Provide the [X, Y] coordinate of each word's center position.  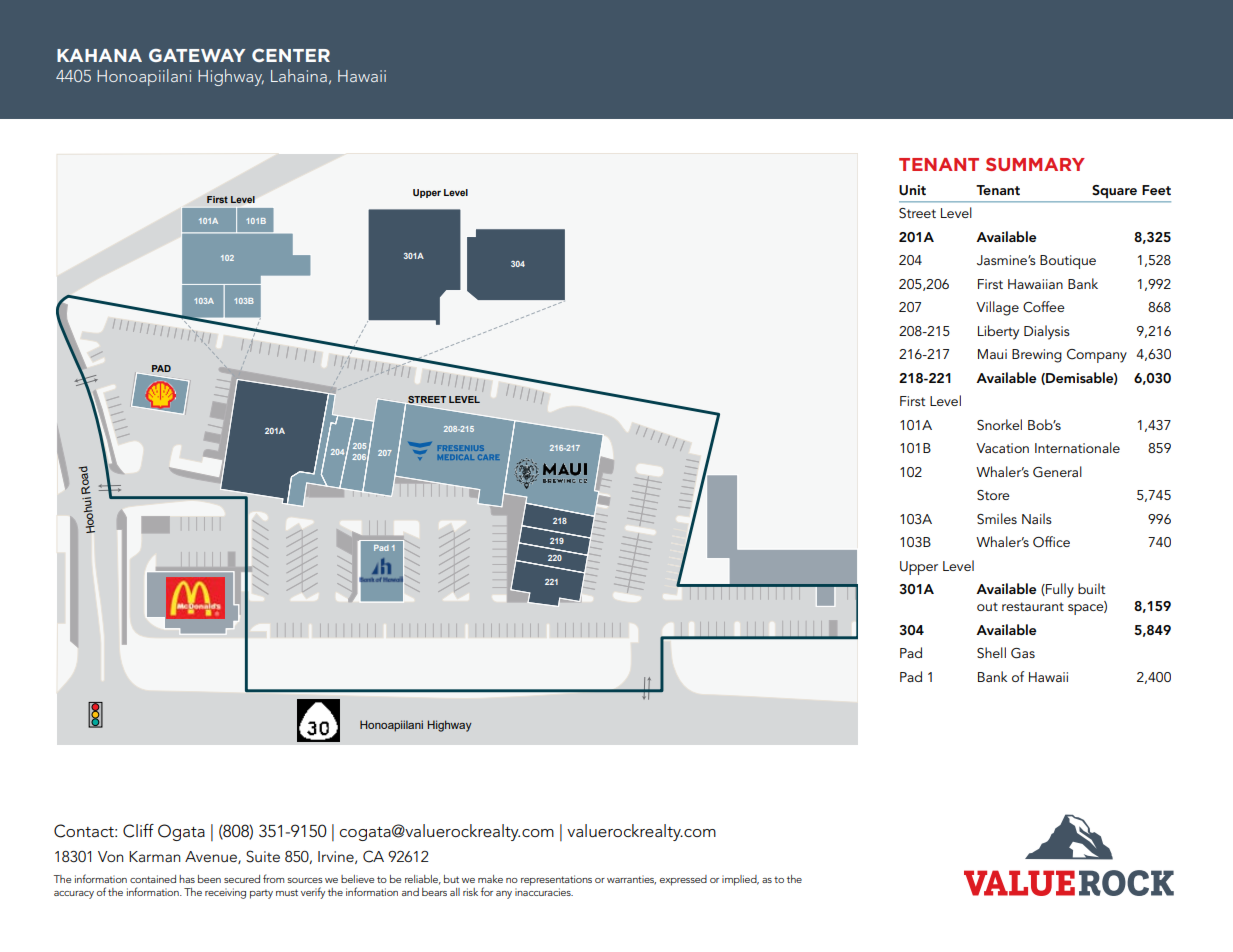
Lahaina [299, 75]
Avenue [212, 857]
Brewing [1037, 356]
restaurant [1033, 606]
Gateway [197, 55]
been [209, 879]
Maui [992, 354]
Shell [991, 653]
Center [291, 55]
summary [1035, 164]
